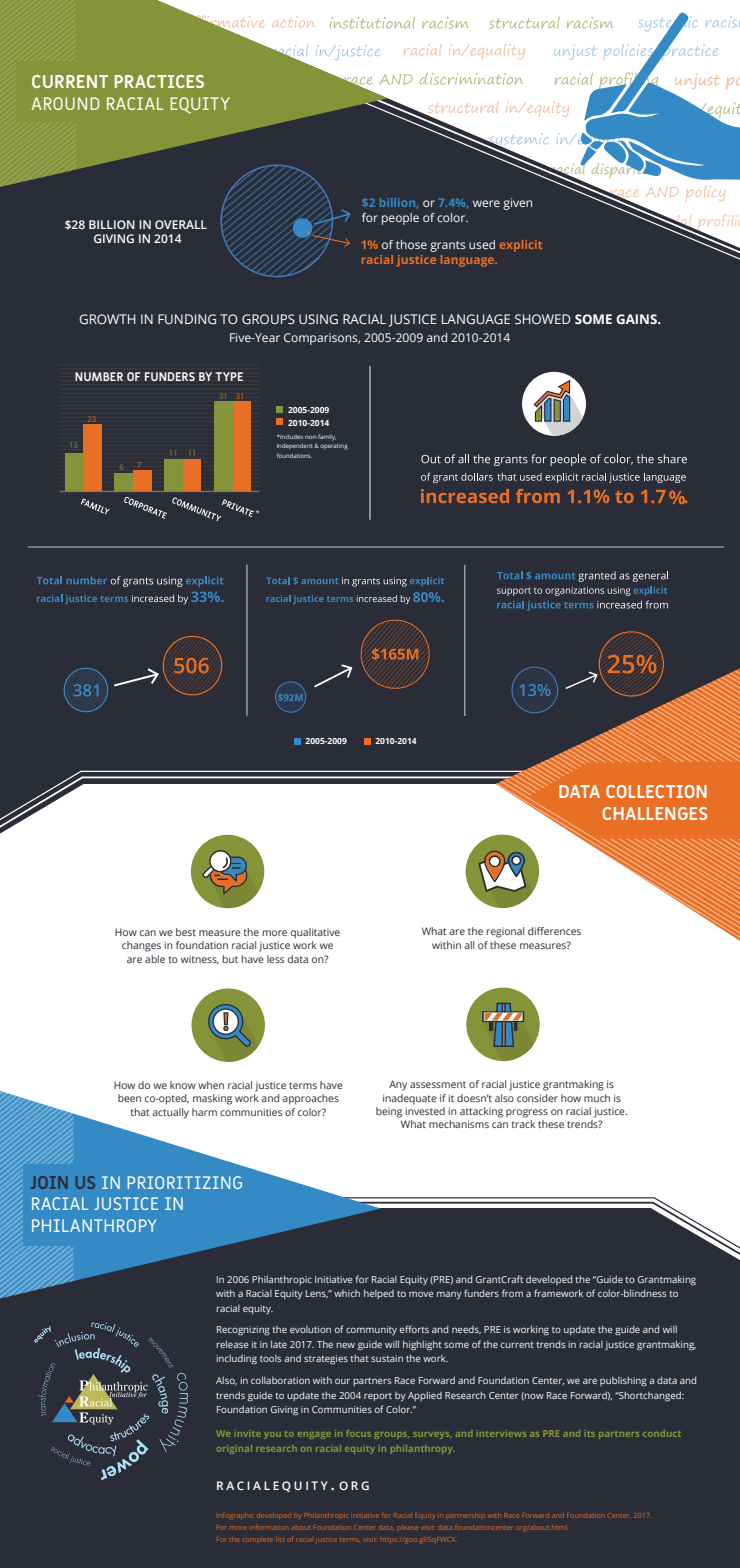 This screenshot has width=740, height=1568. I want to click on new, so click(345, 1345).
